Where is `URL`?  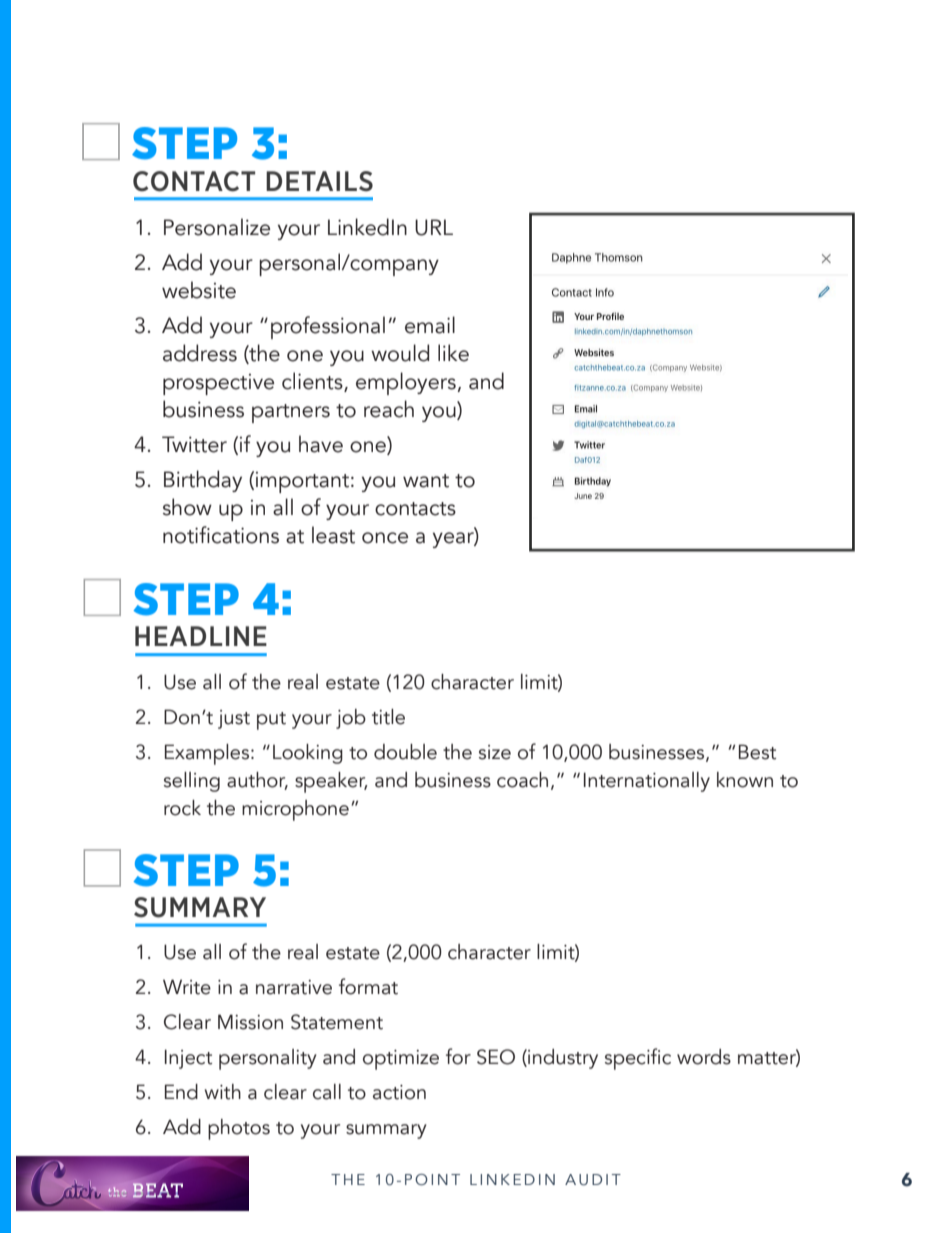
URL is located at coordinates (434, 227).
